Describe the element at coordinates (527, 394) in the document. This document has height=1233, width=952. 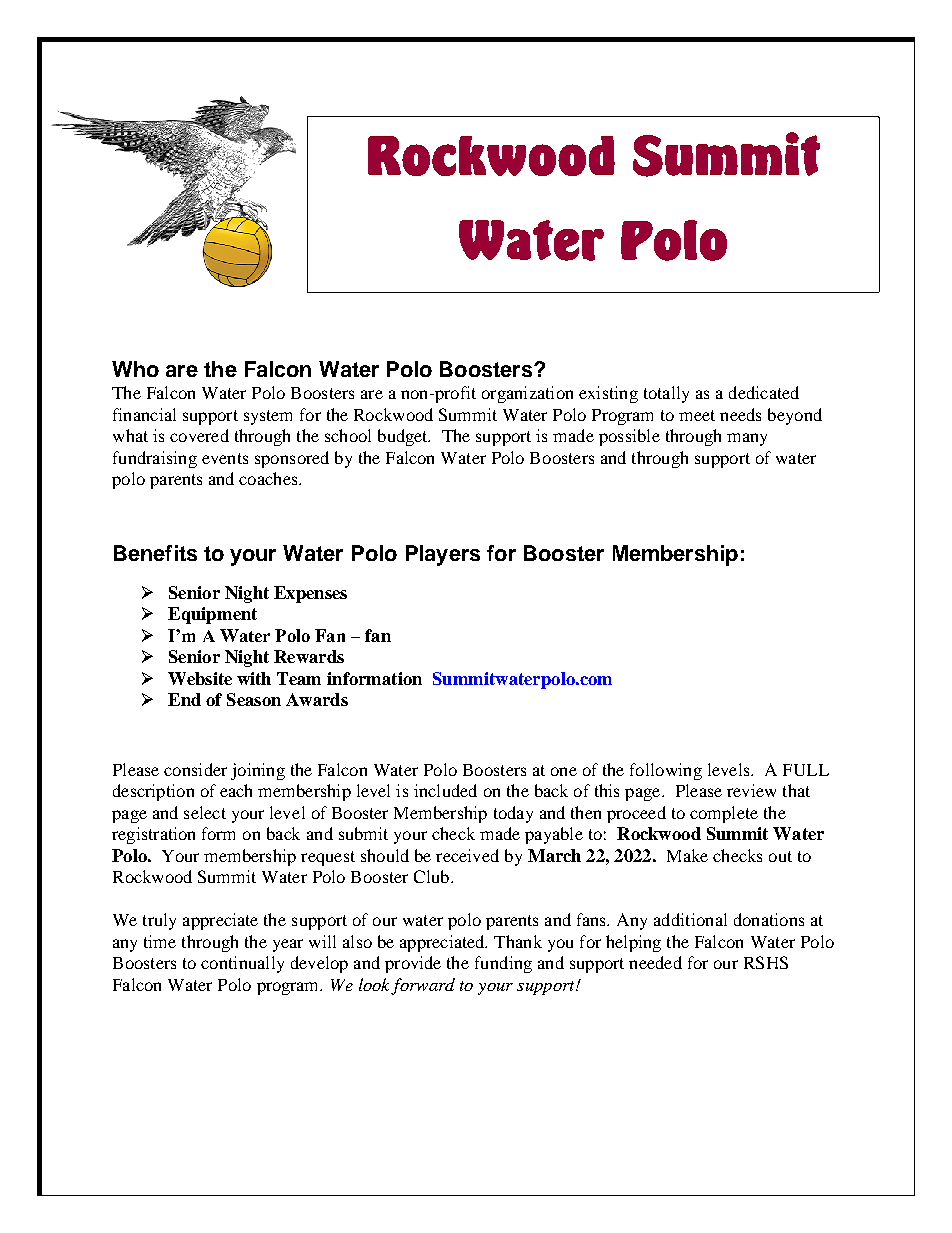
I see `organization` at that location.
